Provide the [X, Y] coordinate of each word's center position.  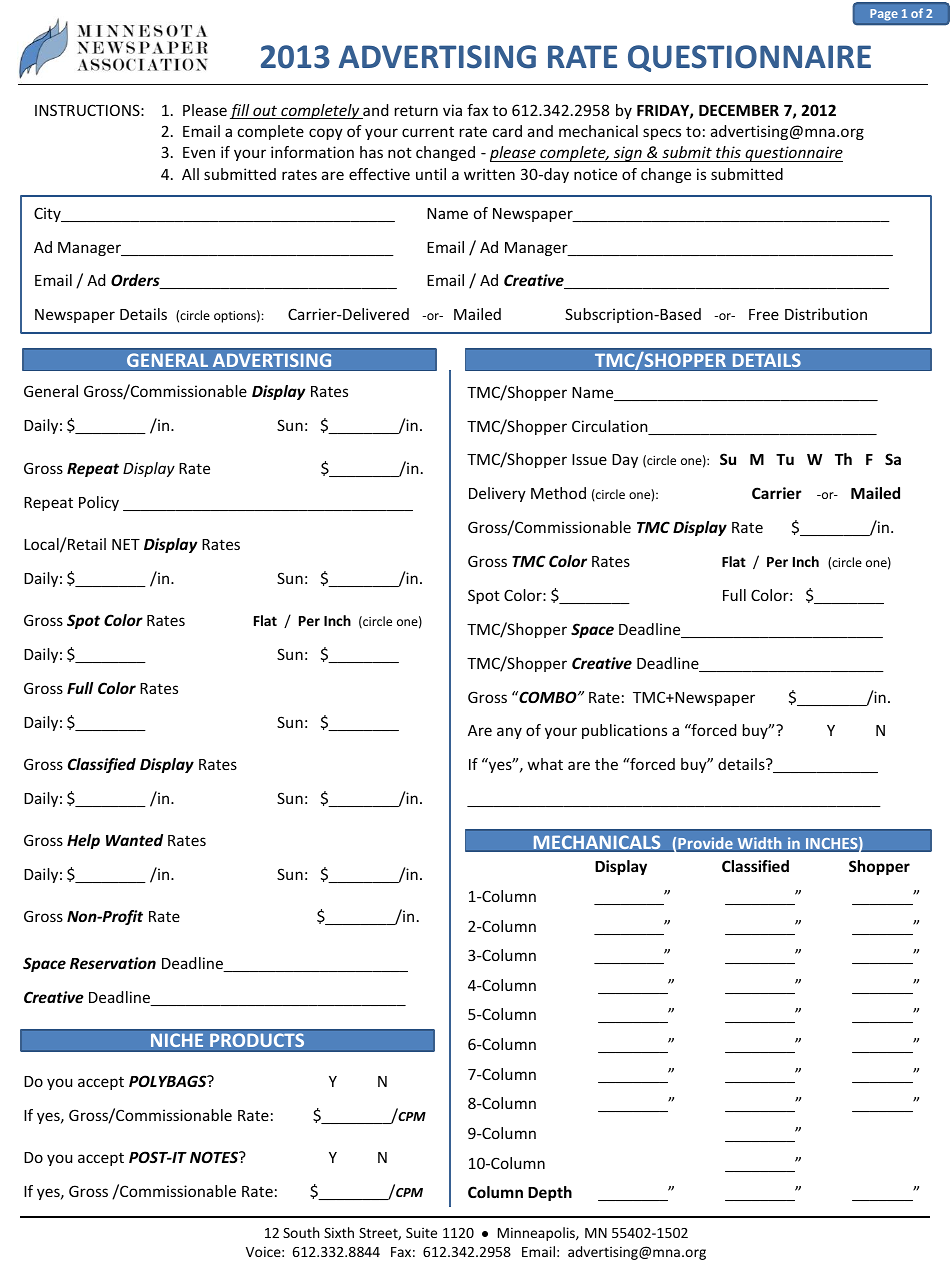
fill [241, 111]
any [509, 733]
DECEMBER [739, 110]
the [606, 764]
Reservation [113, 963]
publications [624, 731]
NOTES [215, 1157]
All [190, 174]
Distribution [826, 314]
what [545, 764]
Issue [589, 459]
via [452, 110]
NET [126, 544]
